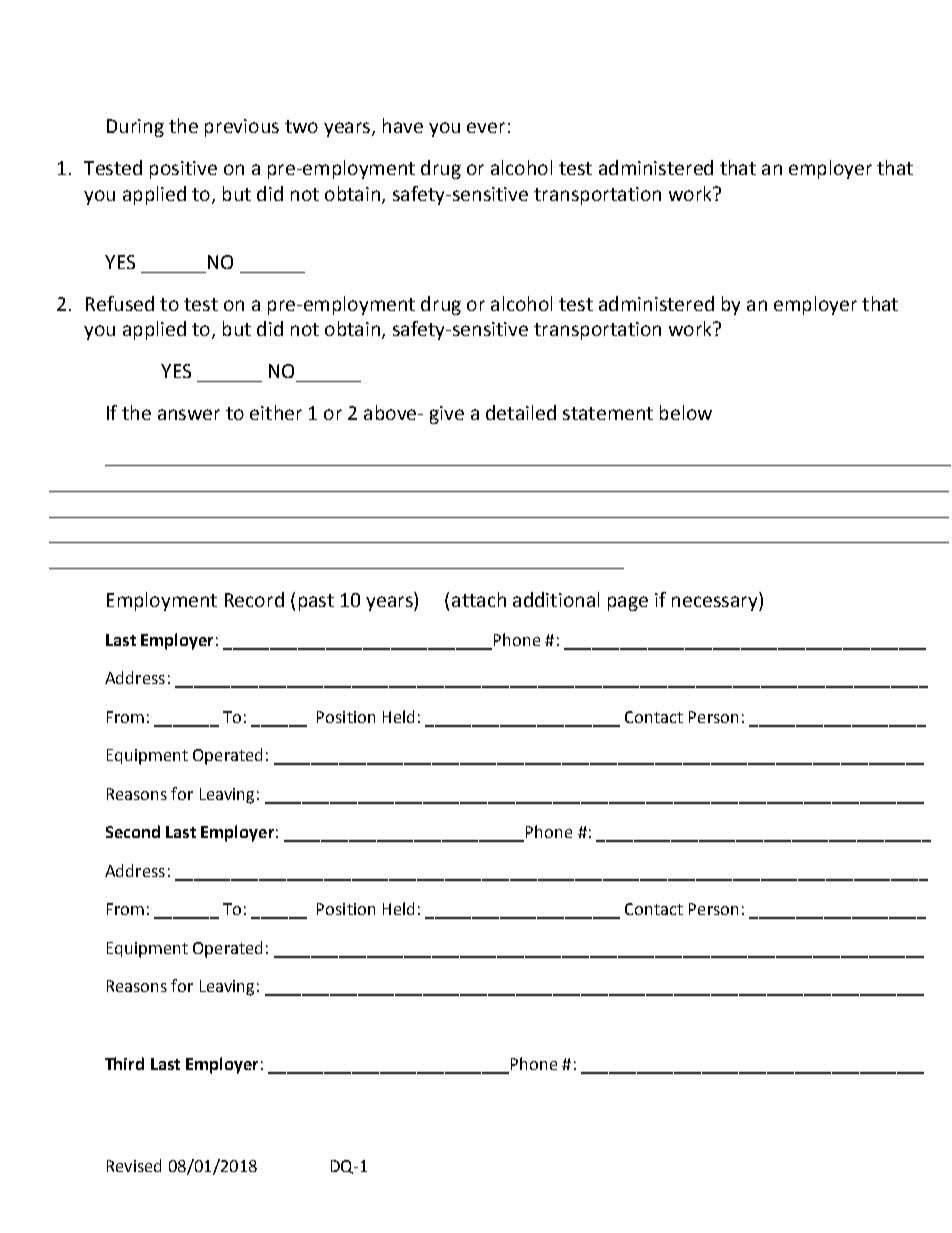  Describe the element at coordinates (134, 1165) in the page. I see `Revised` at that location.
